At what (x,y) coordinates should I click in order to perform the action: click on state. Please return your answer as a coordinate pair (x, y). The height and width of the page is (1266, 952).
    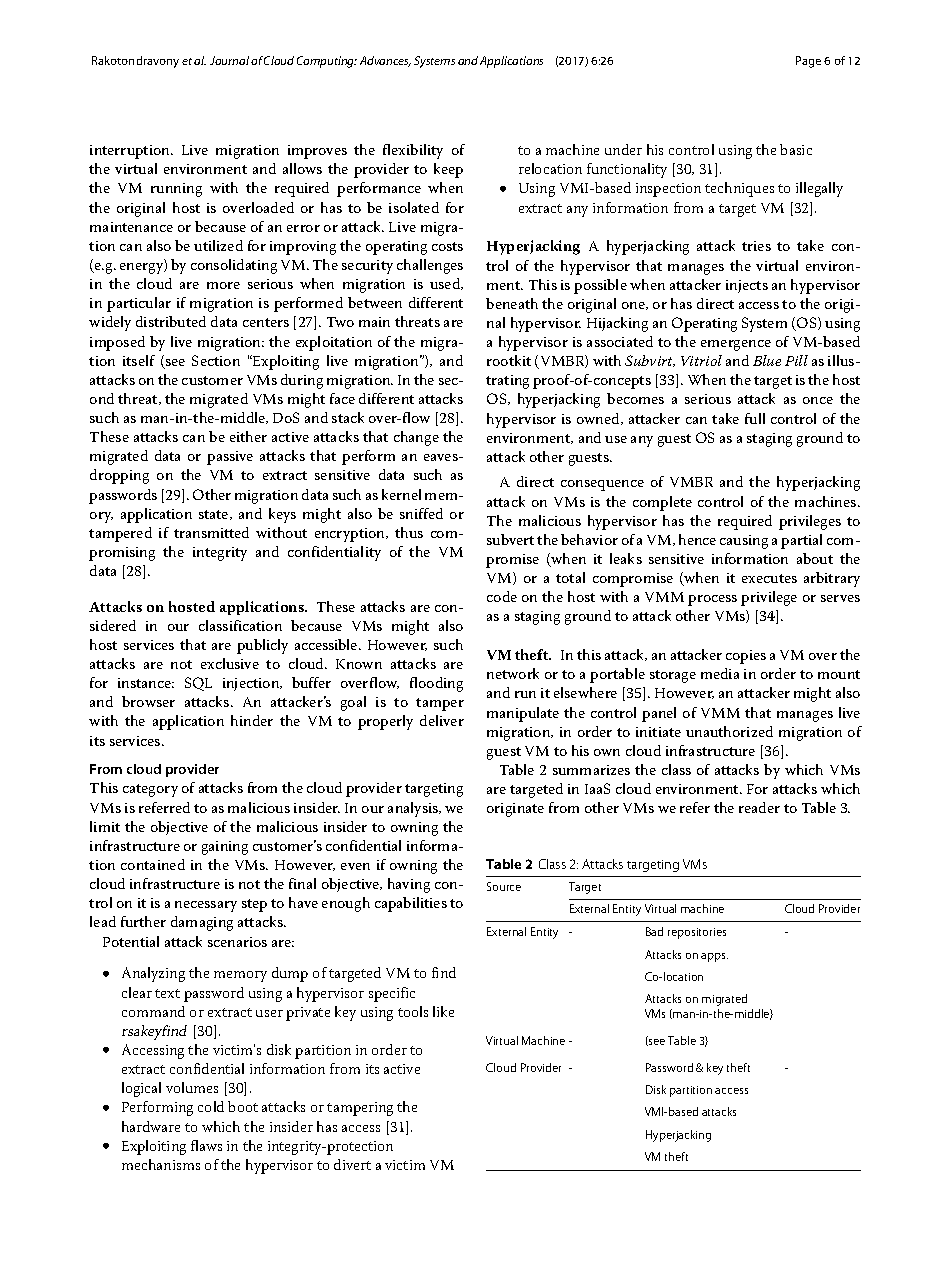
    Looking at the image, I should click on (215, 515).
